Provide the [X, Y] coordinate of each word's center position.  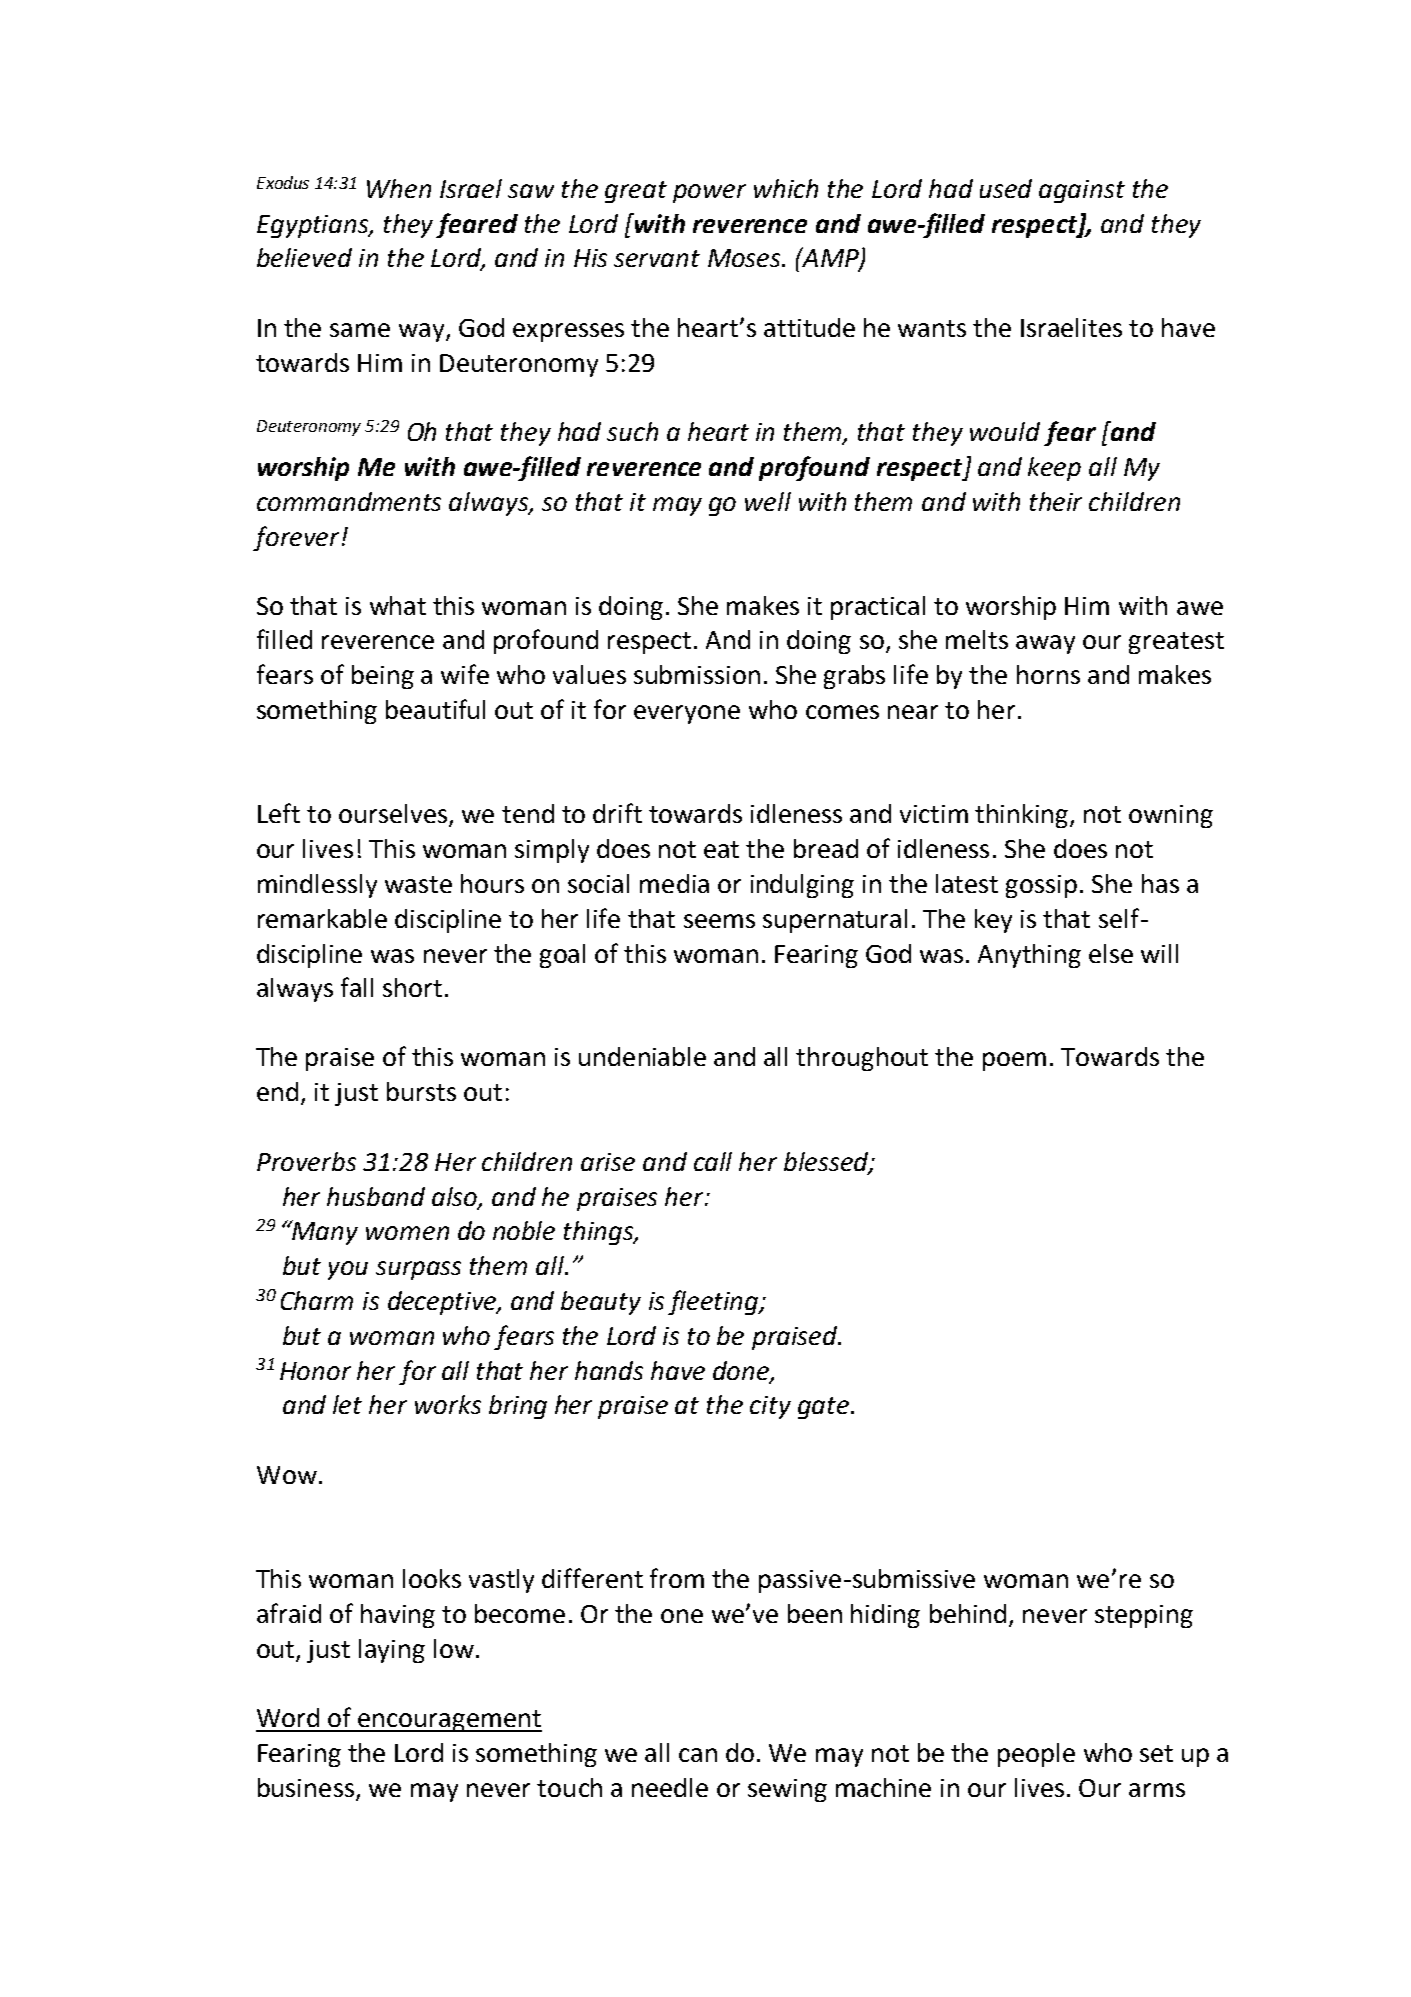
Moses [745, 258]
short [412, 987]
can [698, 1755]
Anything [1029, 956]
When [399, 188]
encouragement [449, 1721]
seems [719, 921]
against [1082, 191]
